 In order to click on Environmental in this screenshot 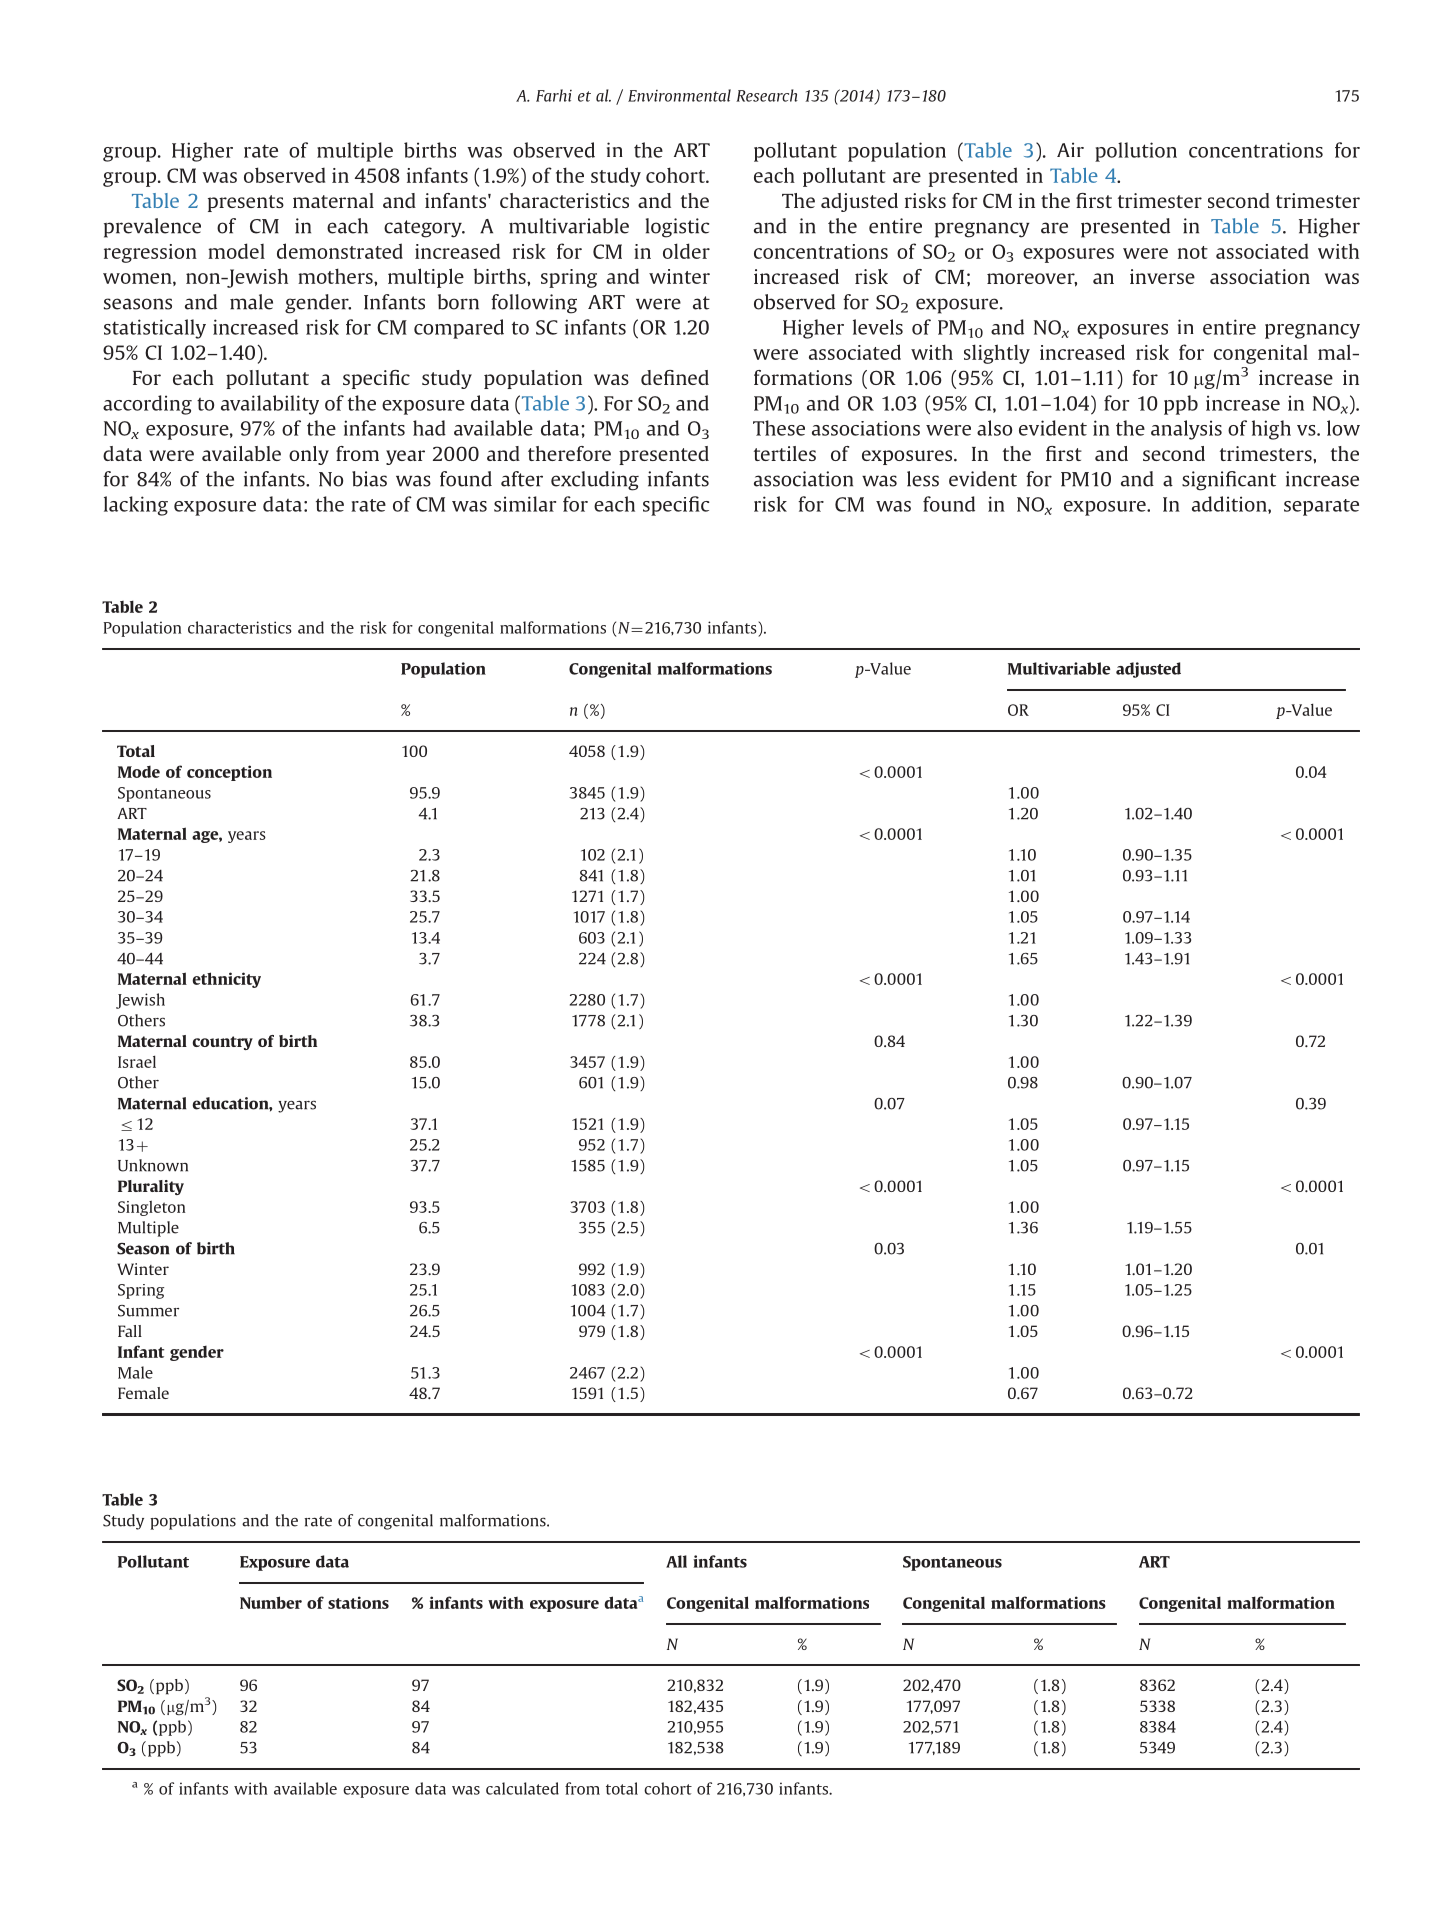, I will do `click(679, 95)`.
